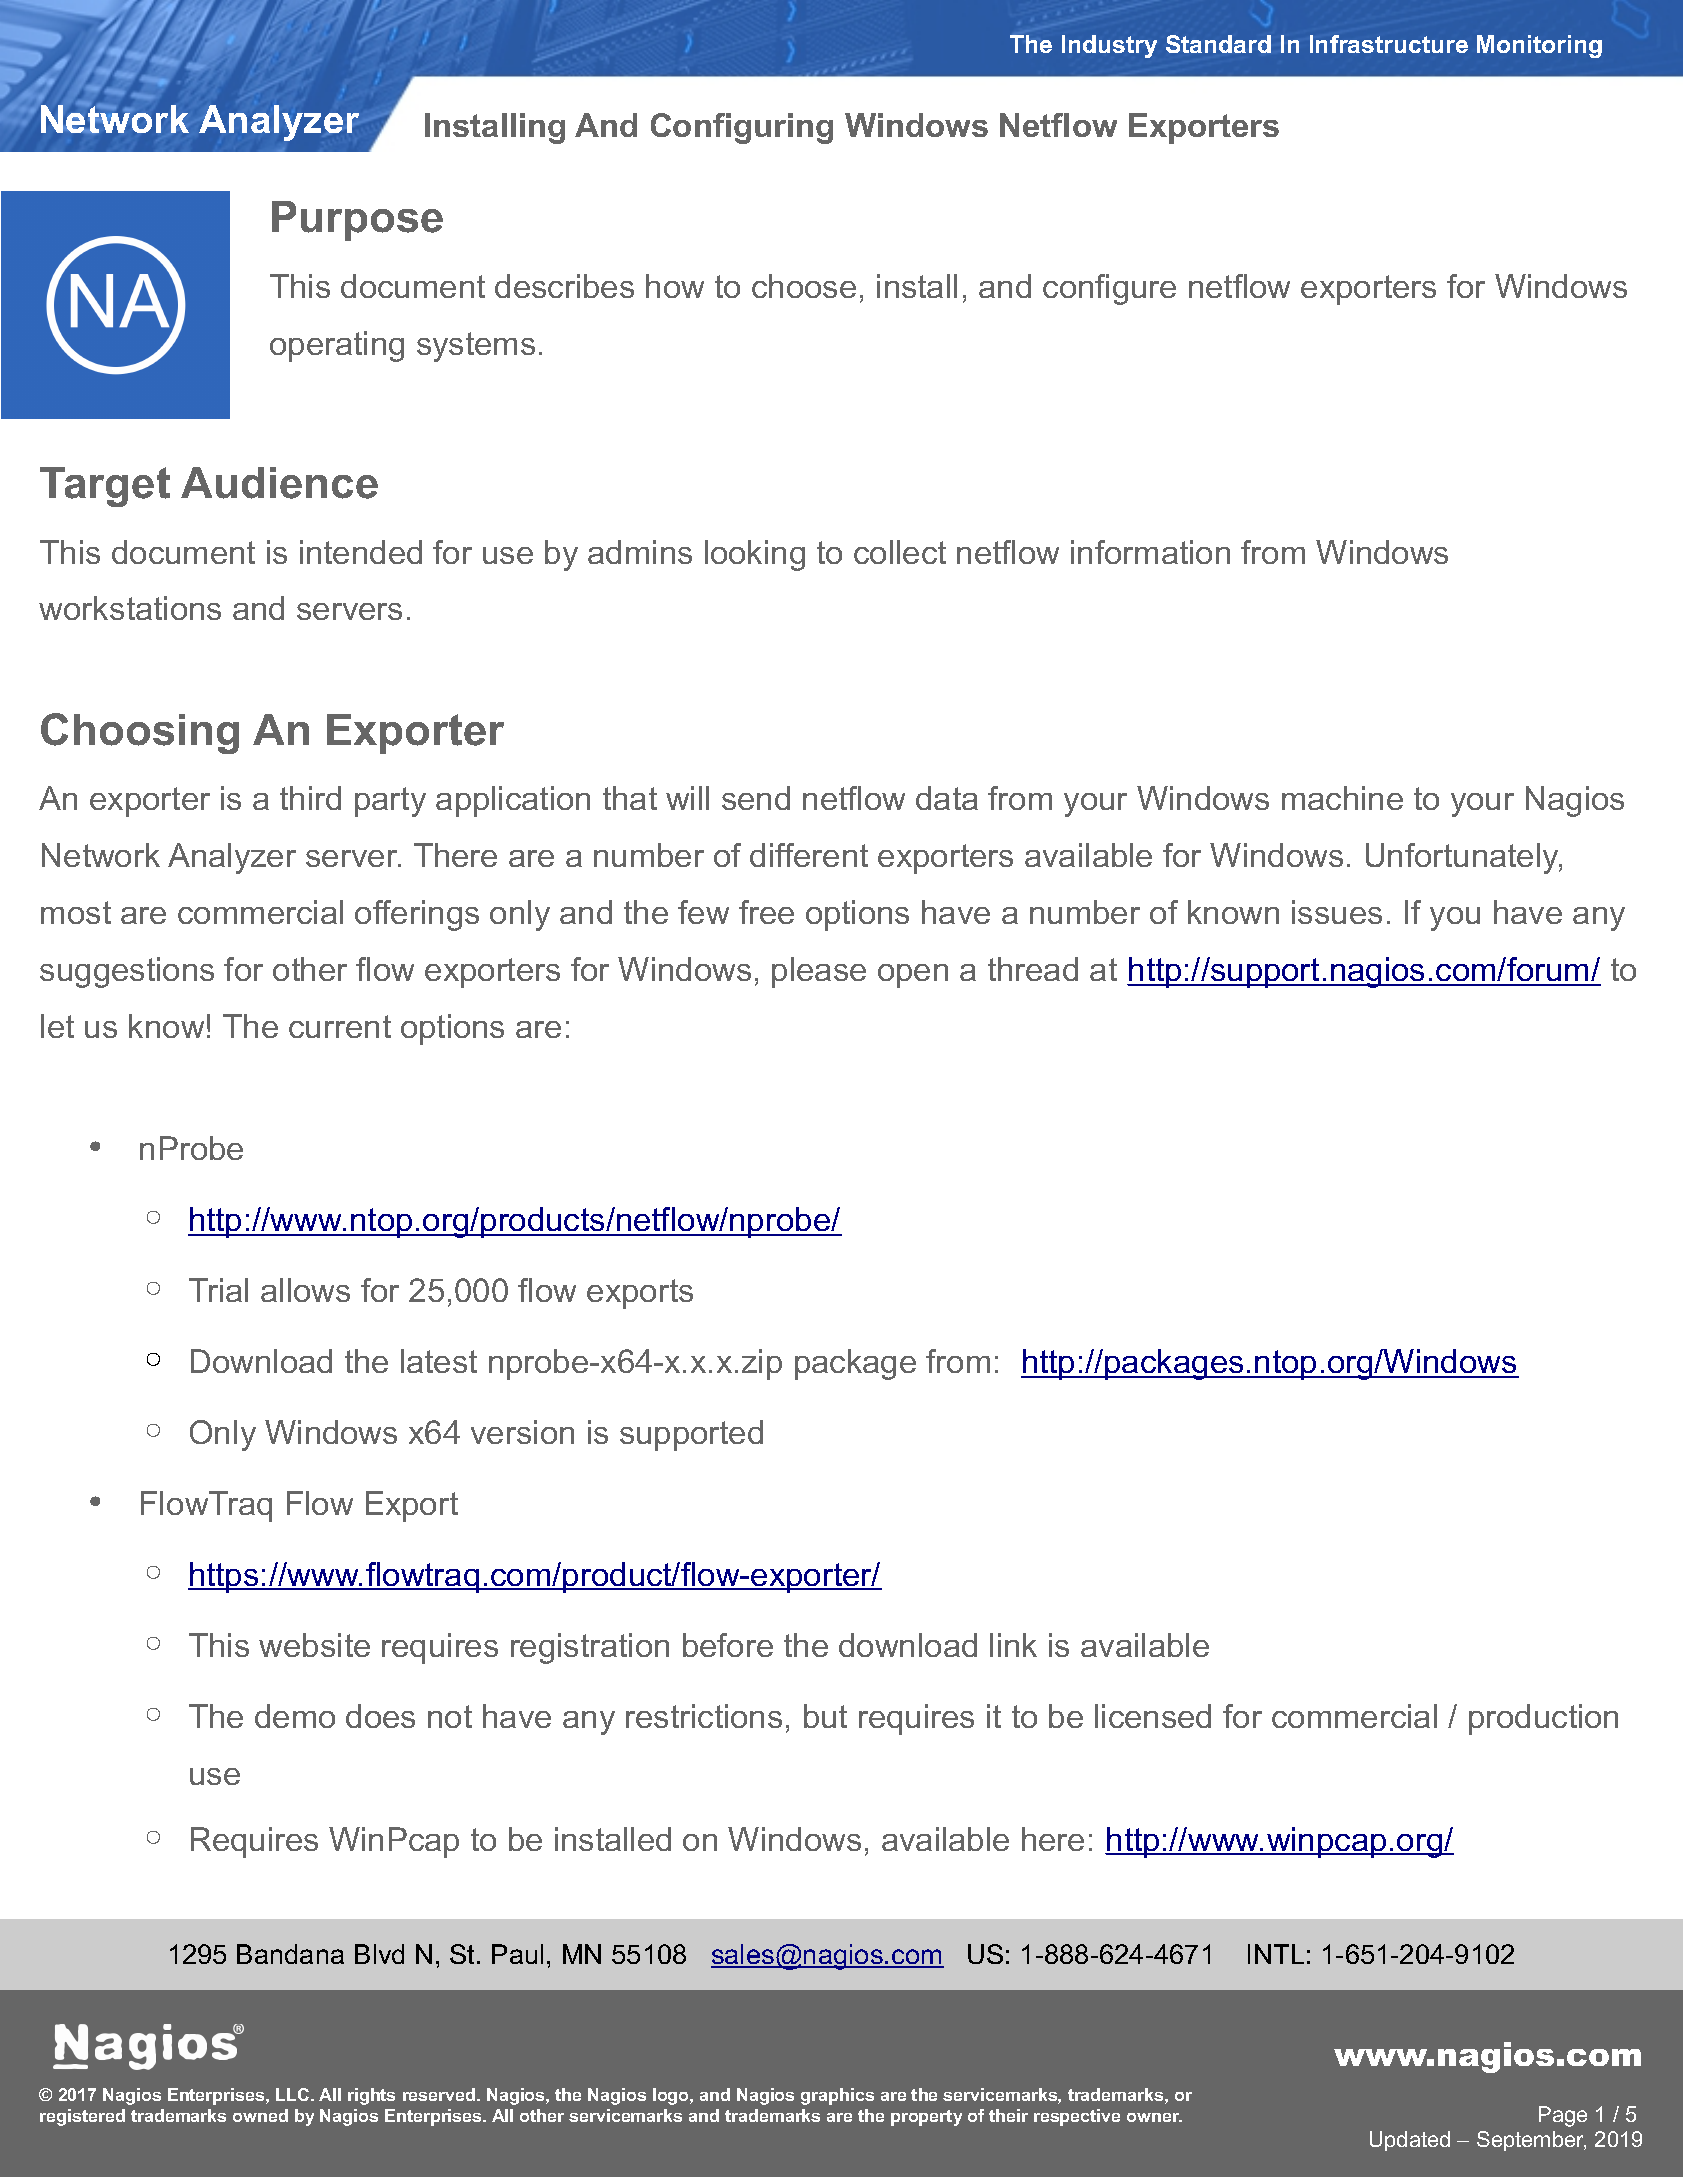 This screenshot has width=1683, height=2177. What do you see at coordinates (260, 2115) in the screenshot?
I see `owned` at bounding box center [260, 2115].
